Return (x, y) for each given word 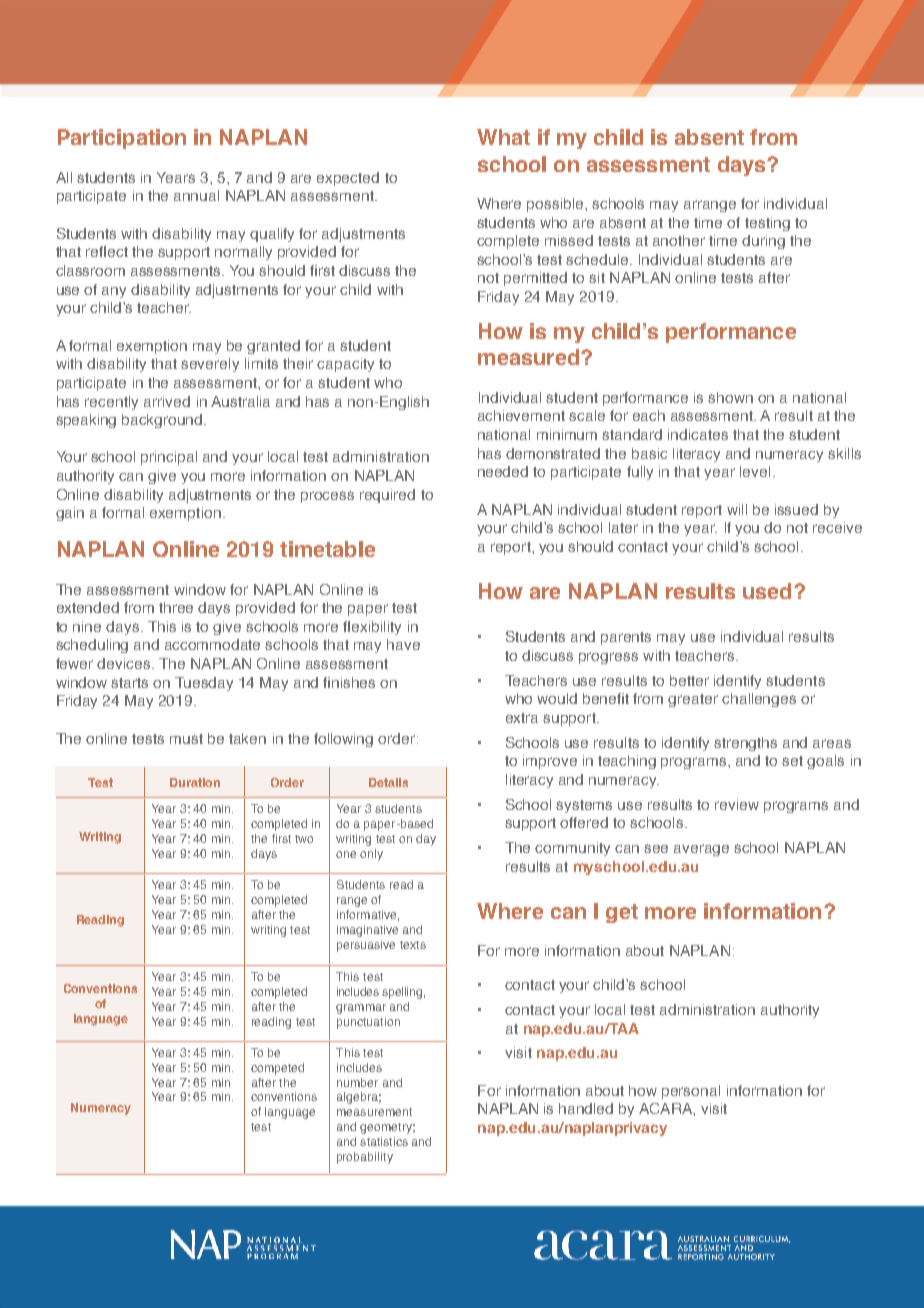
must (186, 739)
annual (196, 195)
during (763, 242)
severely (210, 365)
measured (528, 357)
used (767, 591)
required (387, 496)
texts (413, 945)
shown (730, 397)
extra (522, 718)
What (503, 137)
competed (277, 1069)
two (304, 839)
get (622, 913)
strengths (745, 744)
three (176, 607)
